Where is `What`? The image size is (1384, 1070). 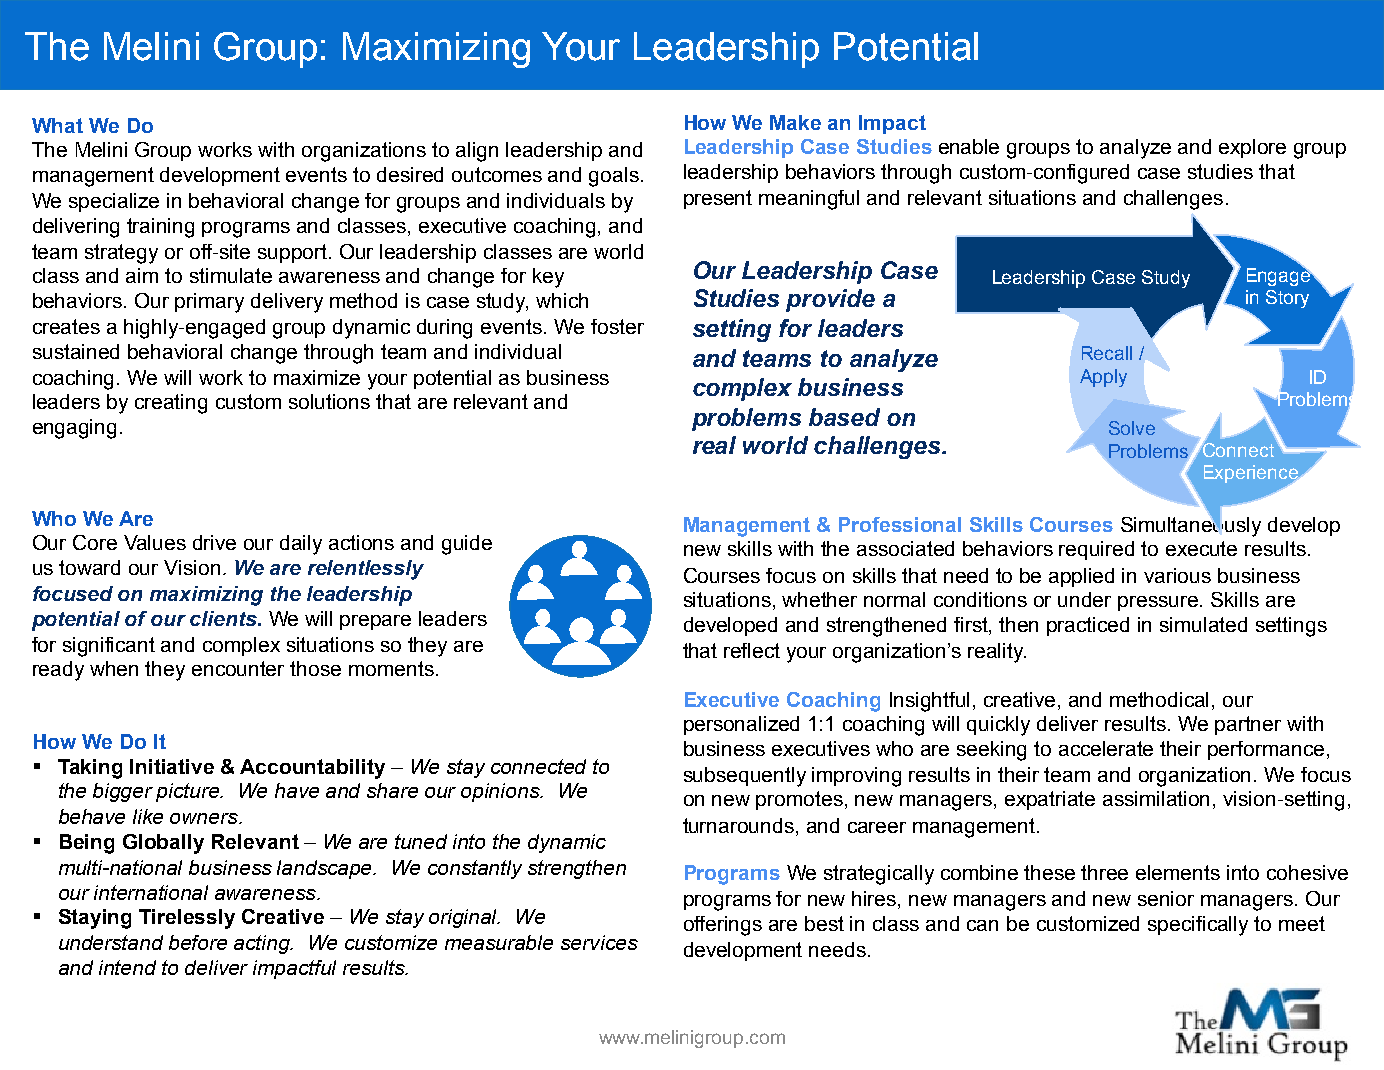
What is located at coordinates (57, 125).
